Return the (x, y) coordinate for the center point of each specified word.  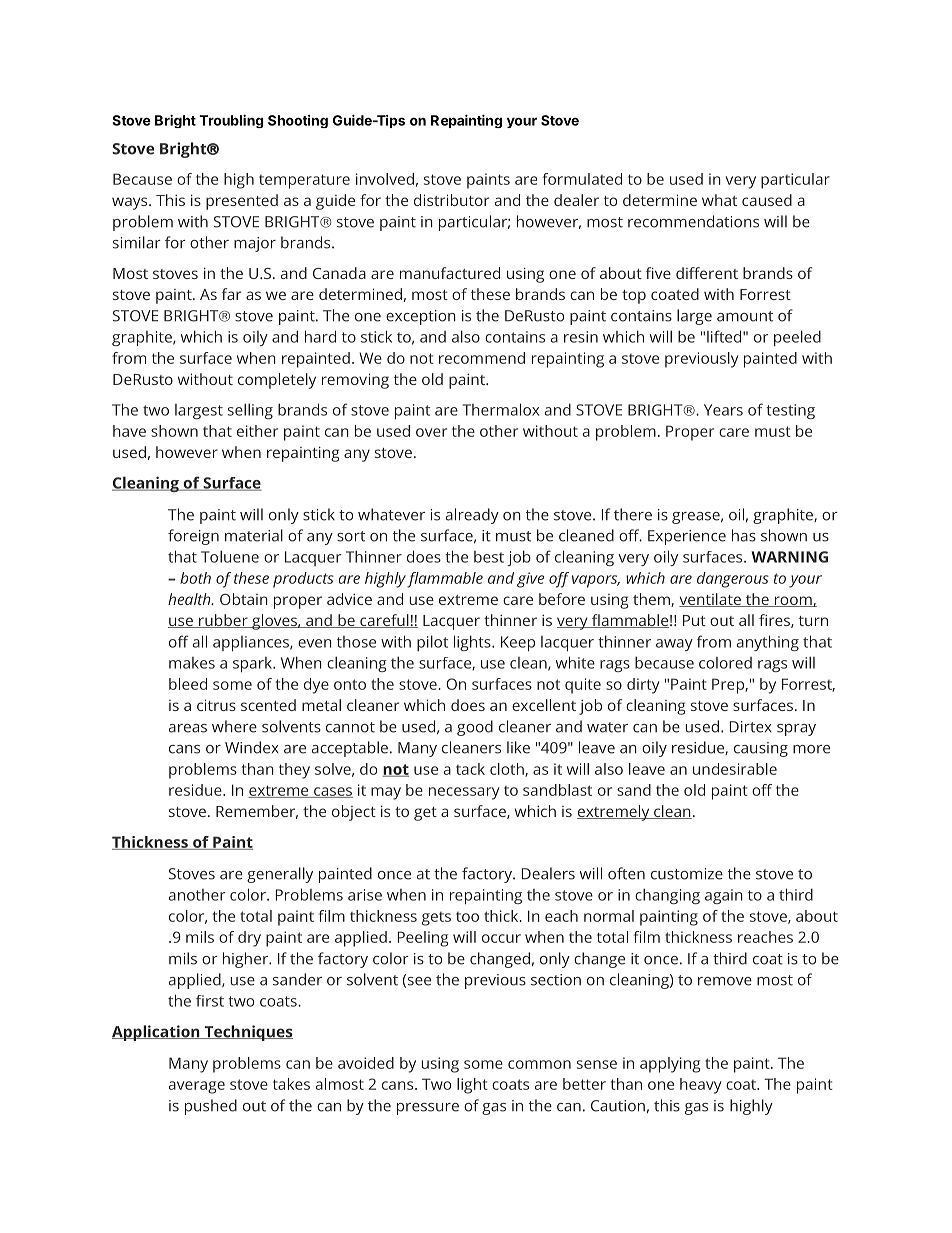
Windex (252, 747)
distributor (451, 200)
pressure (428, 1109)
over (431, 432)
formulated (582, 179)
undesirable (735, 769)
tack (470, 769)
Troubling (231, 121)
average (197, 1087)
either (257, 431)
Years (723, 410)
